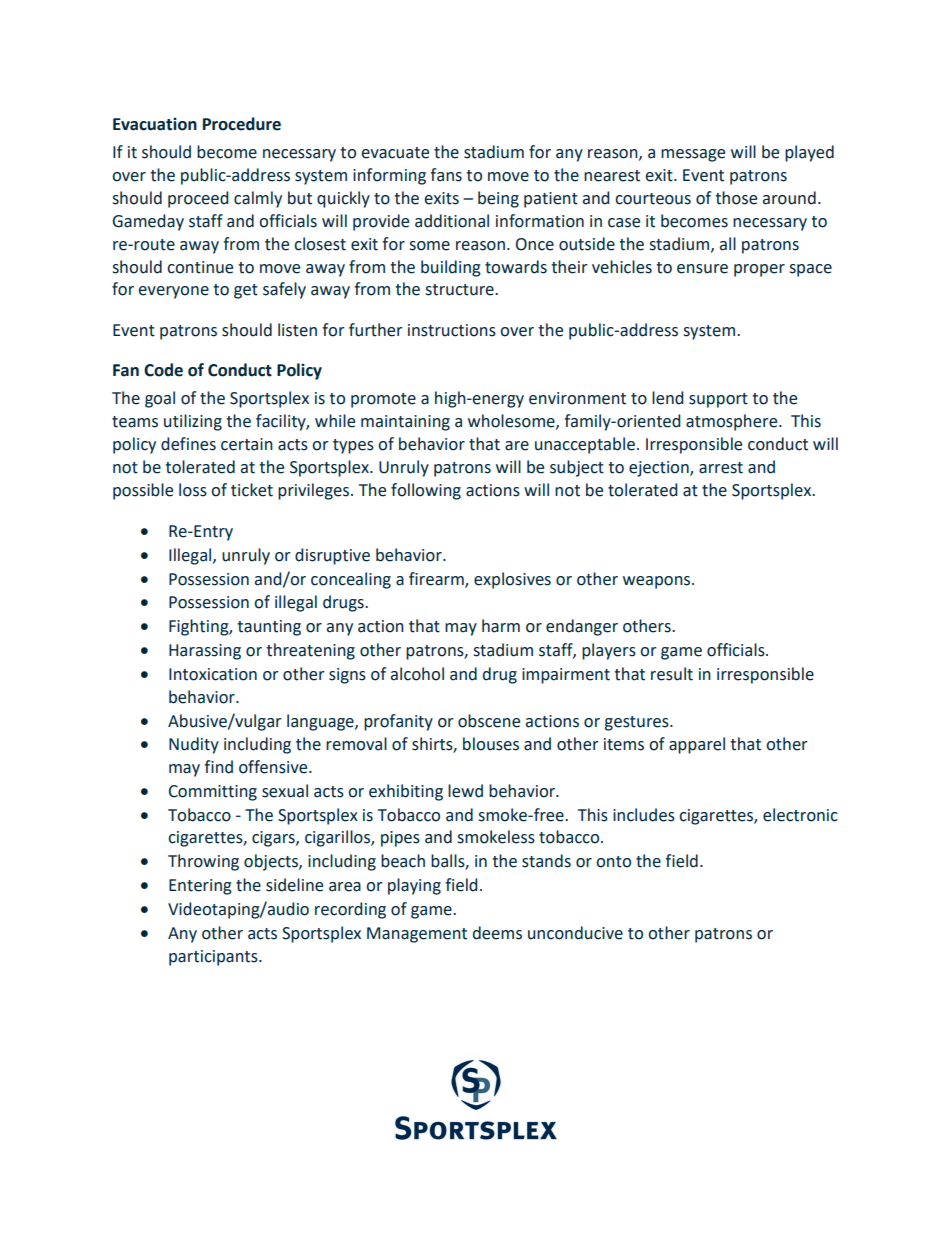 Image resolution: width=952 pixels, height=1233 pixels. What do you see at coordinates (193, 490) in the page?
I see `loss` at bounding box center [193, 490].
